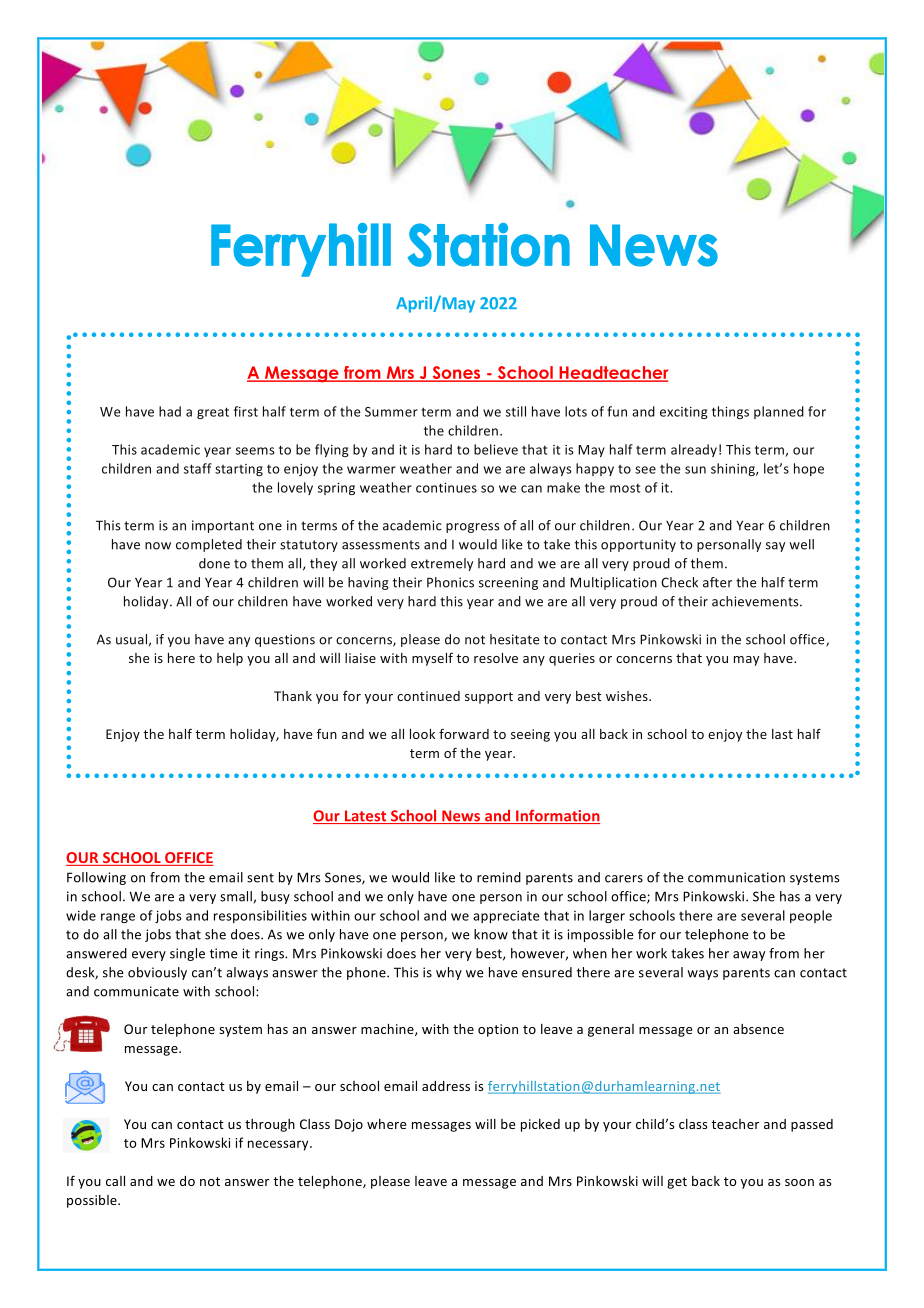 Image resolution: width=924 pixels, height=1308 pixels. Describe the element at coordinates (491, 934) in the screenshot. I see `know` at that location.
